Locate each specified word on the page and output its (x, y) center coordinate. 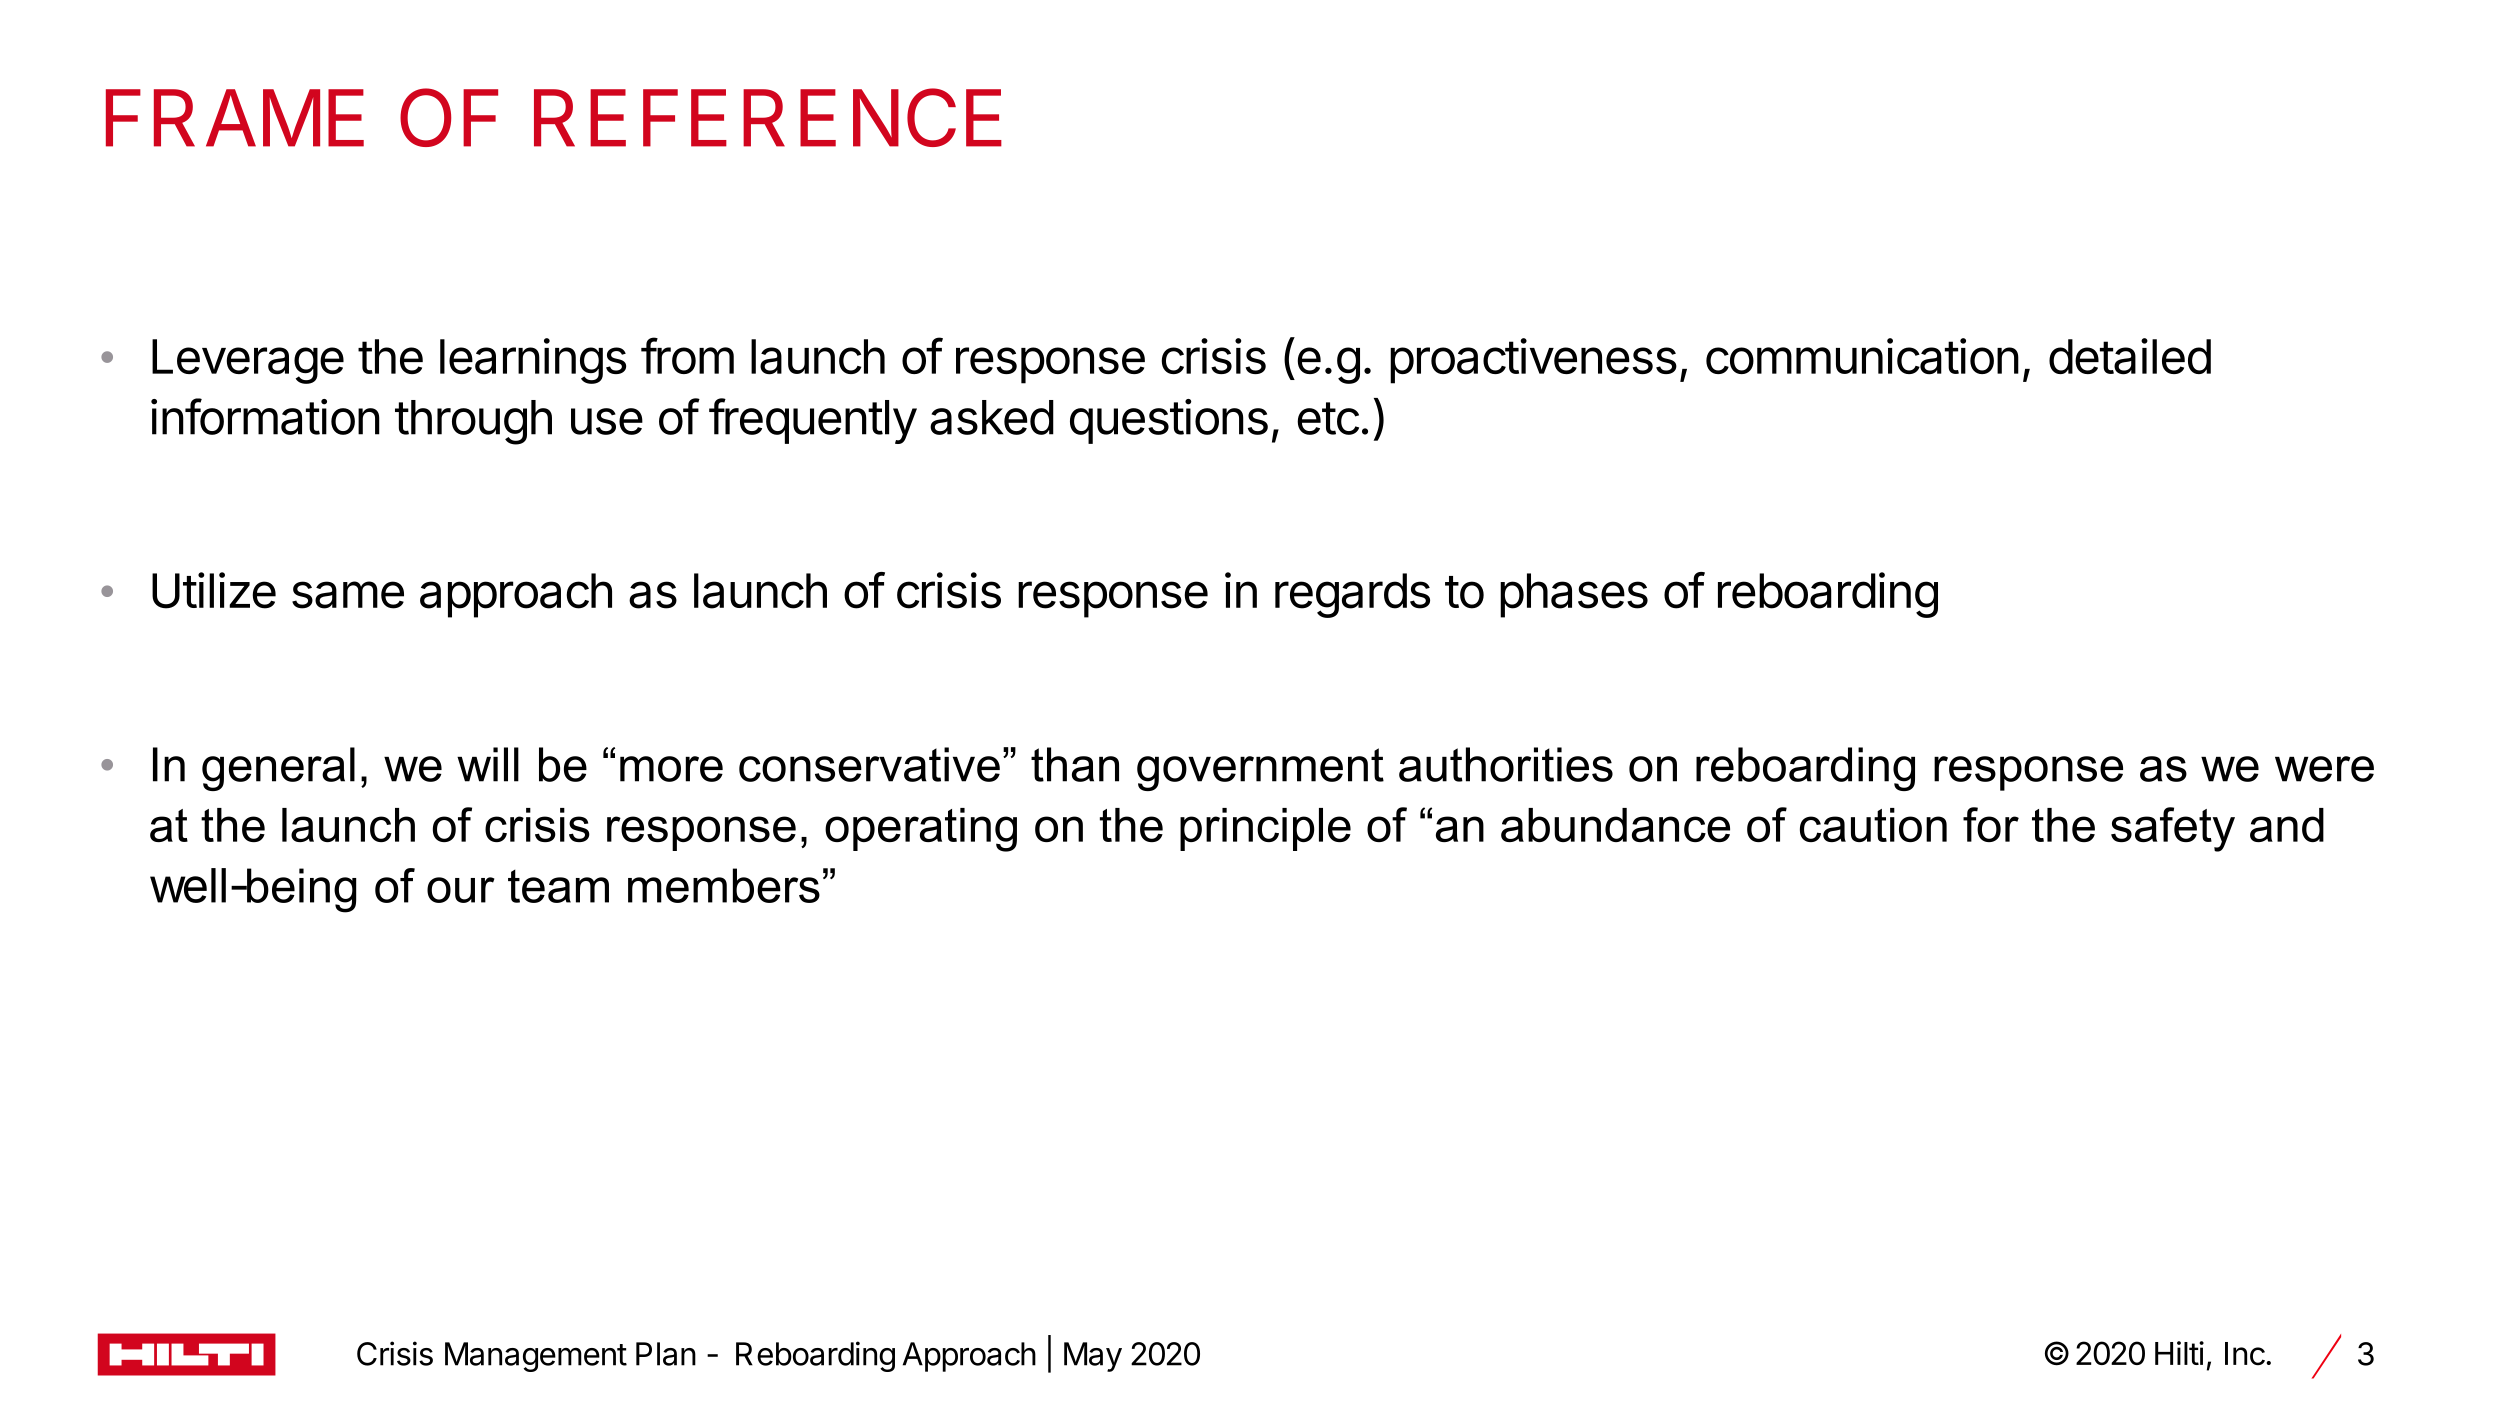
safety (2173, 829)
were (2324, 769)
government (1260, 769)
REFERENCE (768, 117)
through (473, 422)
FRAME (235, 118)
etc (1328, 418)
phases (1574, 595)
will (488, 764)
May (1093, 1357)
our (460, 890)
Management (536, 1357)
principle (1265, 829)
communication (1862, 356)
